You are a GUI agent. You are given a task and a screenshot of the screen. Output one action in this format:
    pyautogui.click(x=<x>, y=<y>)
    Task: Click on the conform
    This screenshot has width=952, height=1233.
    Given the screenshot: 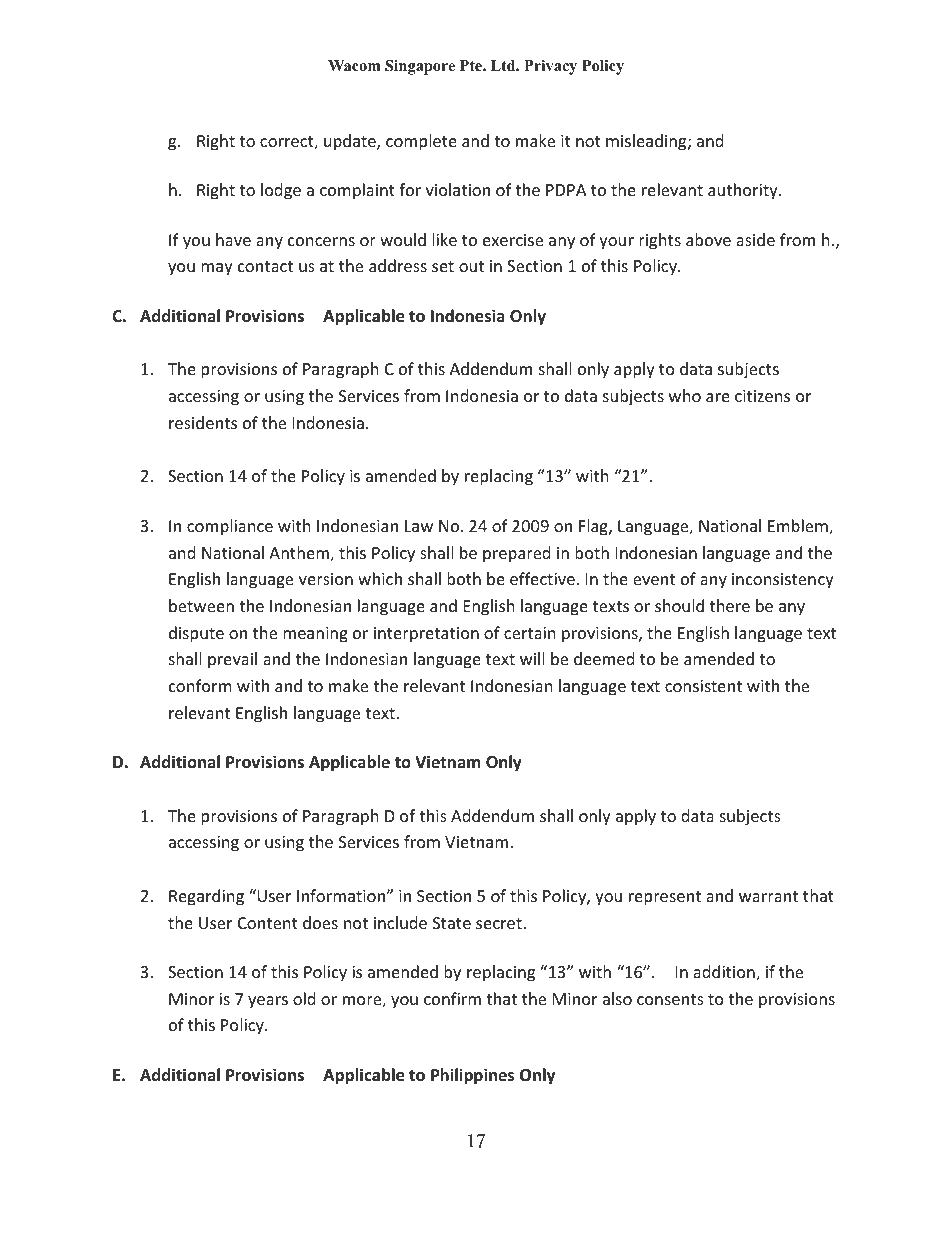 What is the action you would take?
    pyautogui.click(x=200, y=685)
